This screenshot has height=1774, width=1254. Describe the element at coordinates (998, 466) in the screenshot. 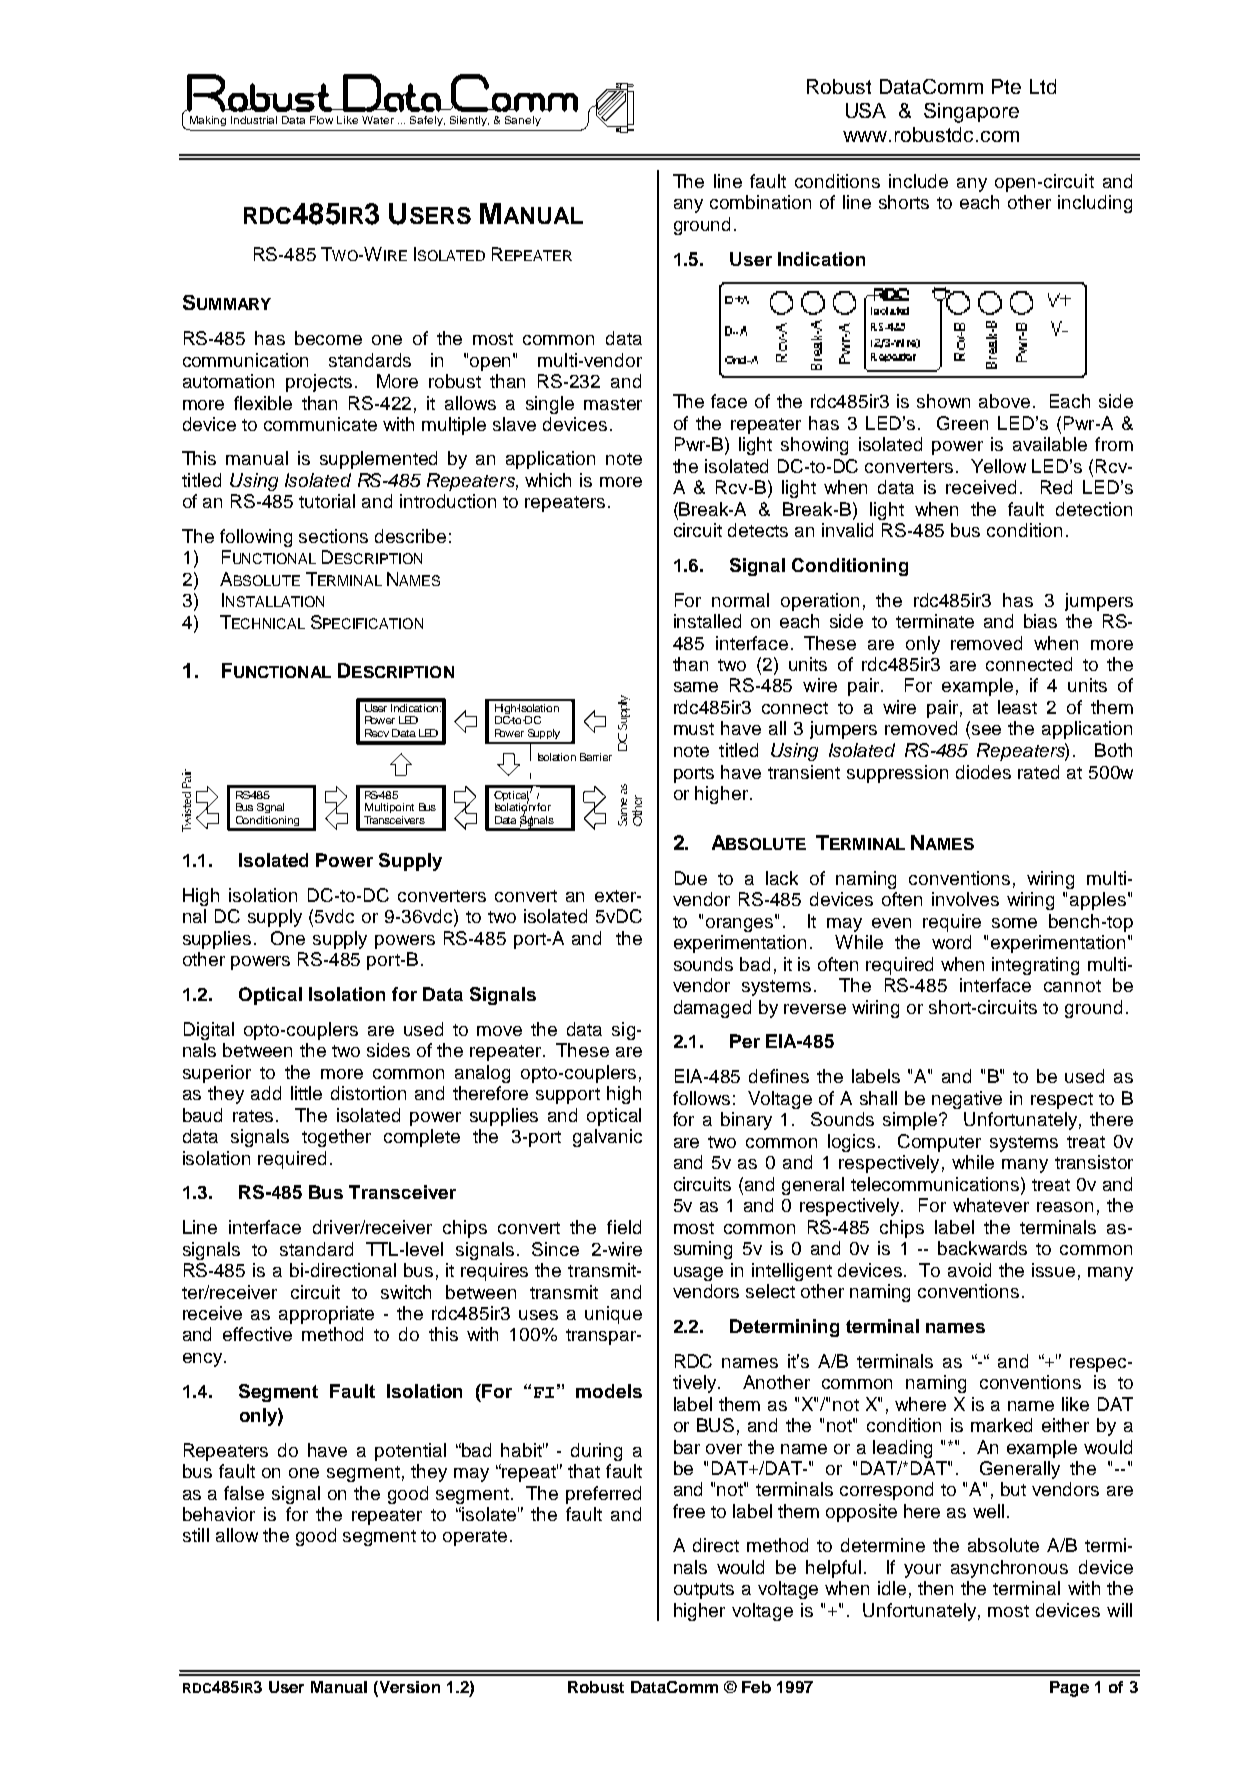

I see `Yellow` at that location.
